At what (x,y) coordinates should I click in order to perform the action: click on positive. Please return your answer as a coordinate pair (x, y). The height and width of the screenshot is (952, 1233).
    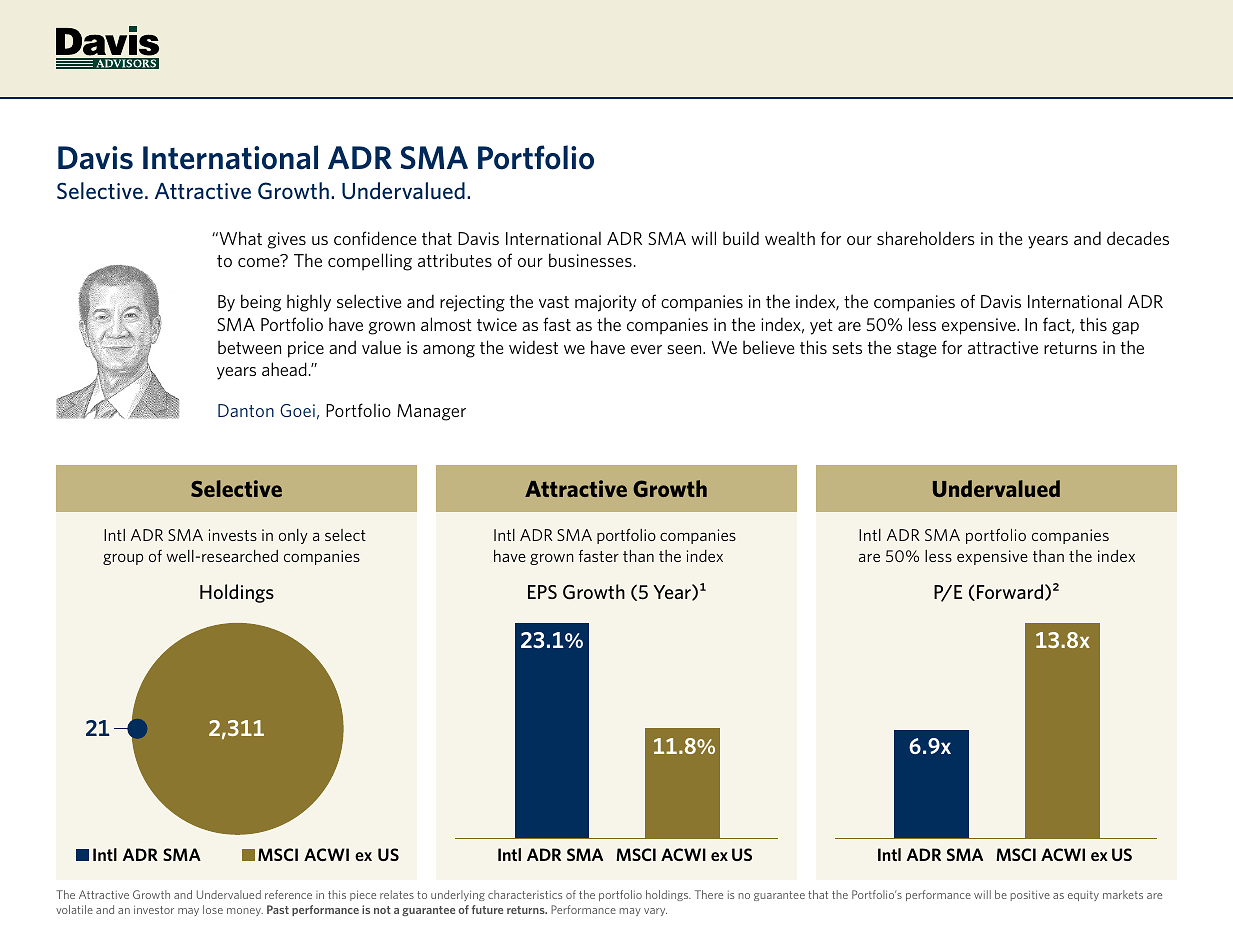
    Looking at the image, I should click on (1030, 895).
